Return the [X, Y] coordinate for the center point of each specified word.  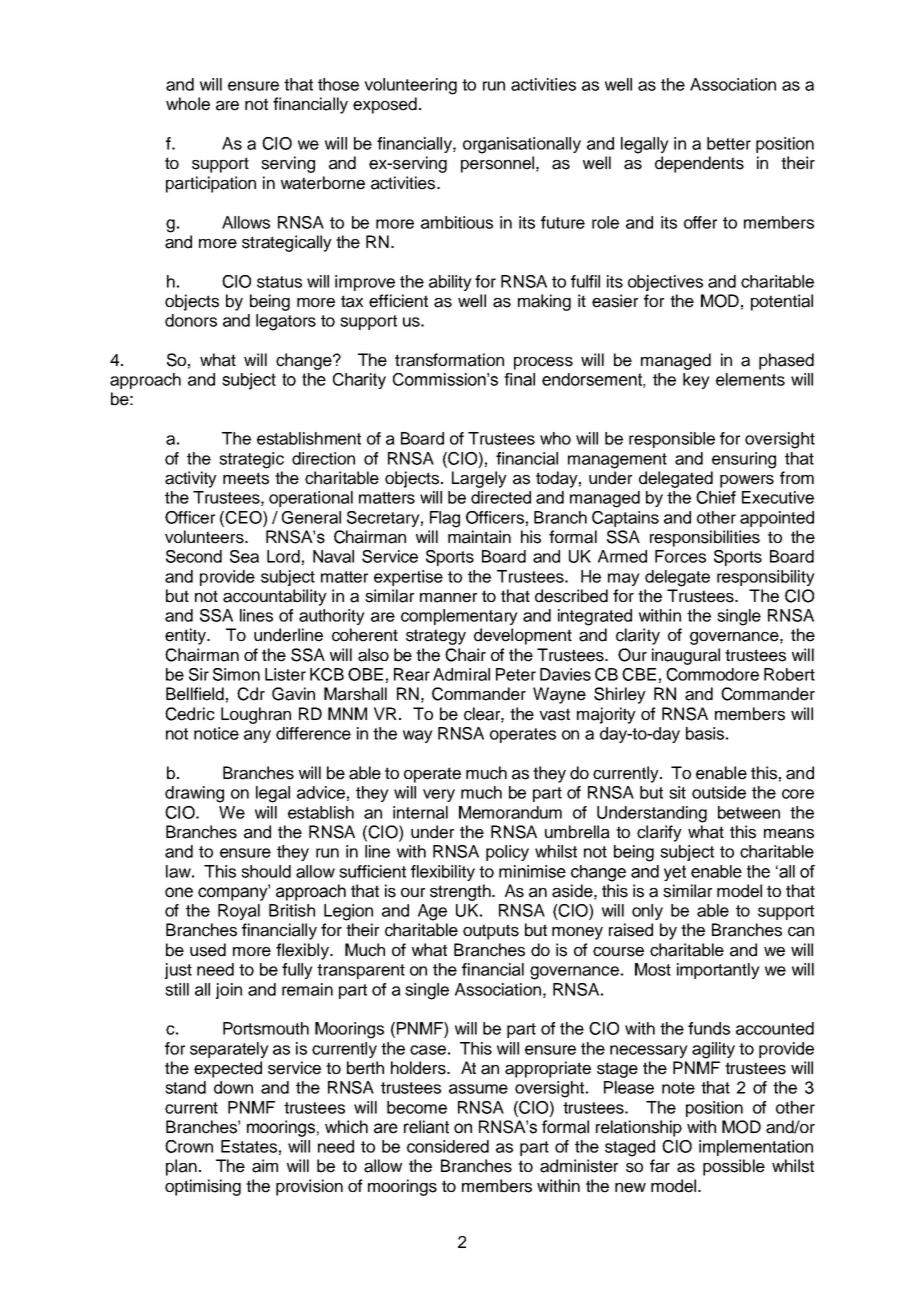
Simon [236, 674]
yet [675, 873]
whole [188, 104]
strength [461, 892]
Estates [249, 1146]
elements [750, 379]
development [523, 636]
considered [448, 1146]
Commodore [712, 674]
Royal [239, 912]
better [729, 143]
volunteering [410, 86]
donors [191, 320]
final [519, 379]
